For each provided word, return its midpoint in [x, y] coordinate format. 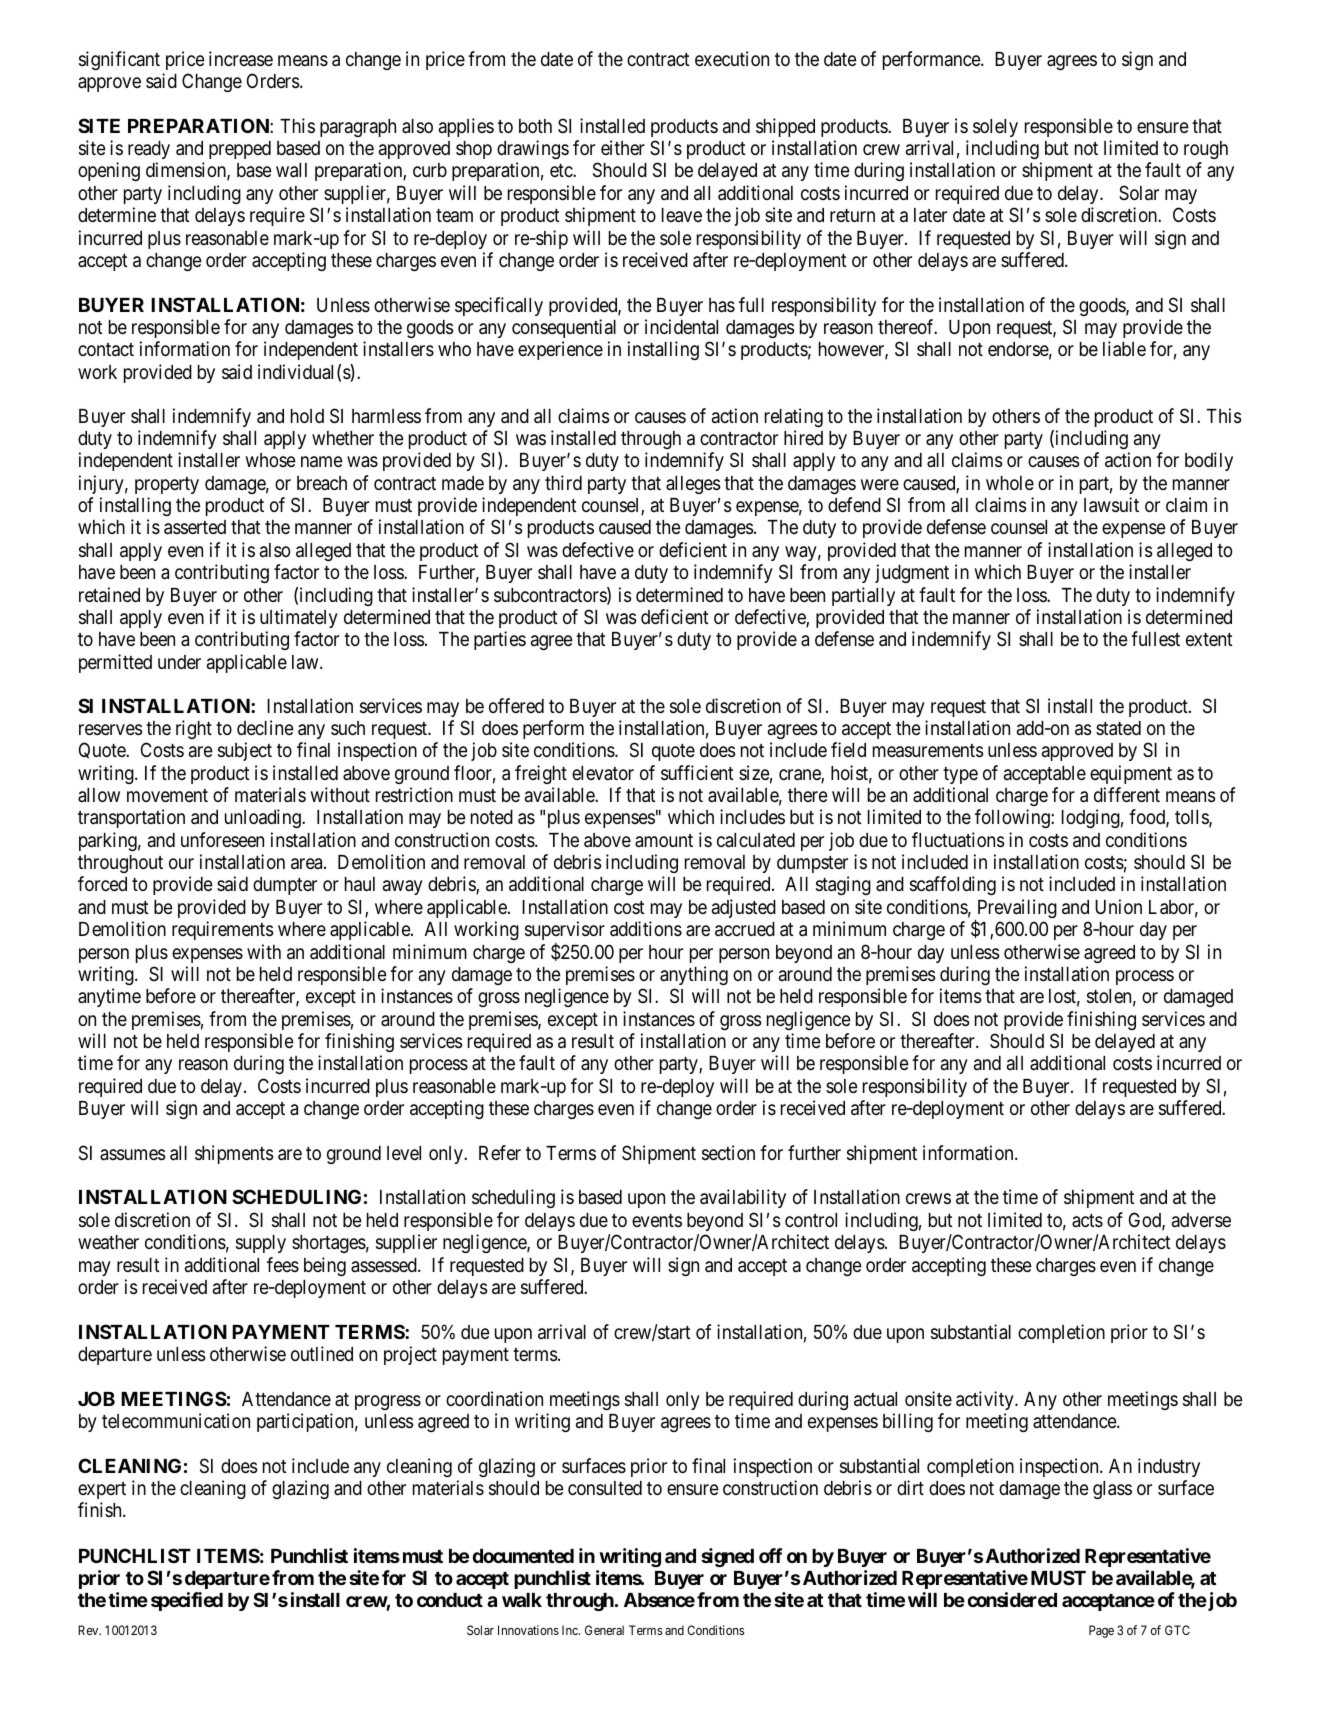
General [604, 1630]
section [728, 1152]
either [623, 147]
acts [1087, 1220]
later [930, 215]
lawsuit [1111, 505]
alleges [693, 485]
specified [187, 1601]
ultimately [299, 618]
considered [1012, 1599]
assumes [132, 1154]
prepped [240, 150]
